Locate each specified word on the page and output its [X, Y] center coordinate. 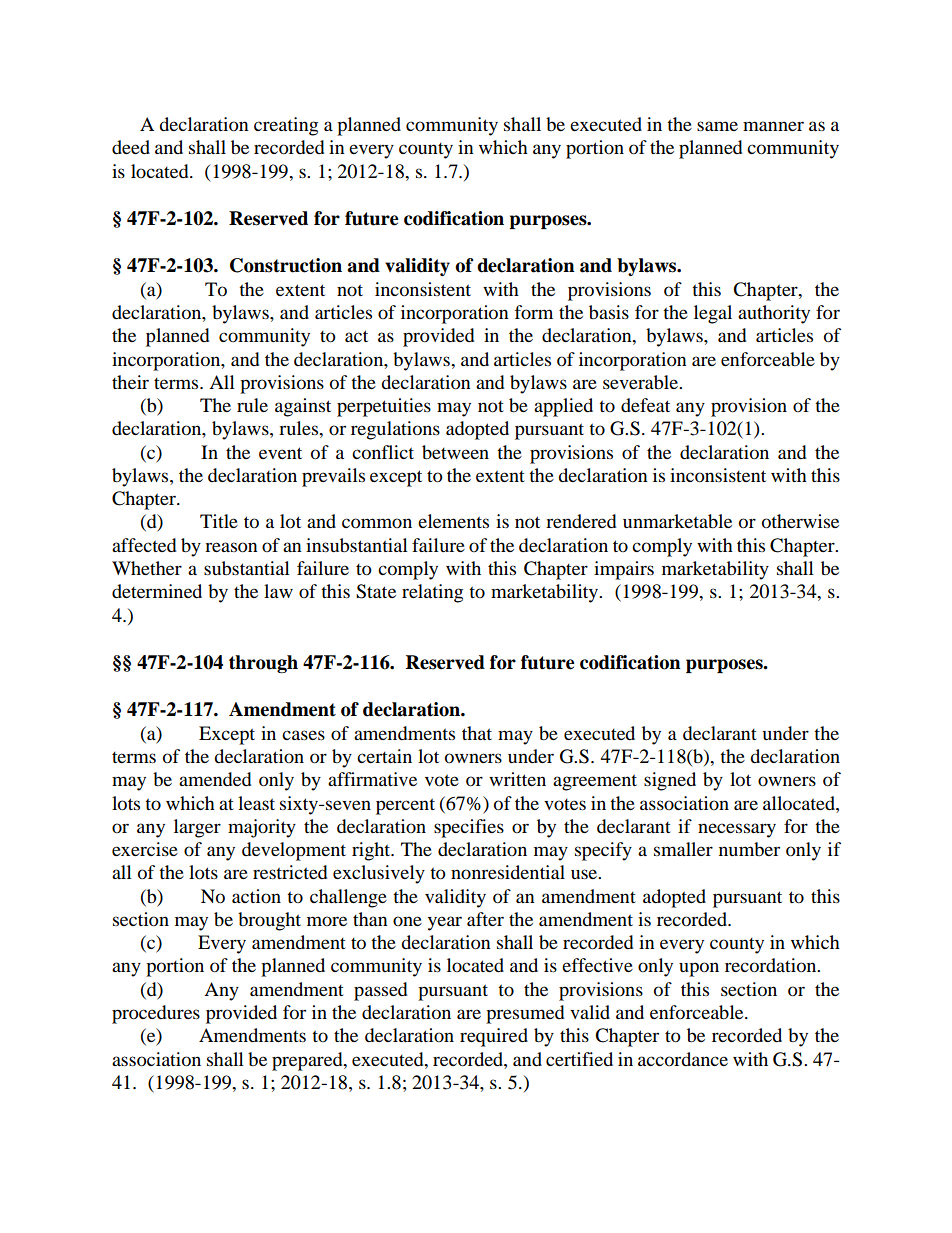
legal [713, 314]
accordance [683, 1059]
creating [286, 126]
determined [157, 591]
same [717, 126]
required [494, 1037]
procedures [156, 1014]
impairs [624, 570]
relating [432, 593]
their [130, 382]
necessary [737, 830]
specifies [469, 828]
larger [197, 828]
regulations [395, 430]
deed [131, 147]
